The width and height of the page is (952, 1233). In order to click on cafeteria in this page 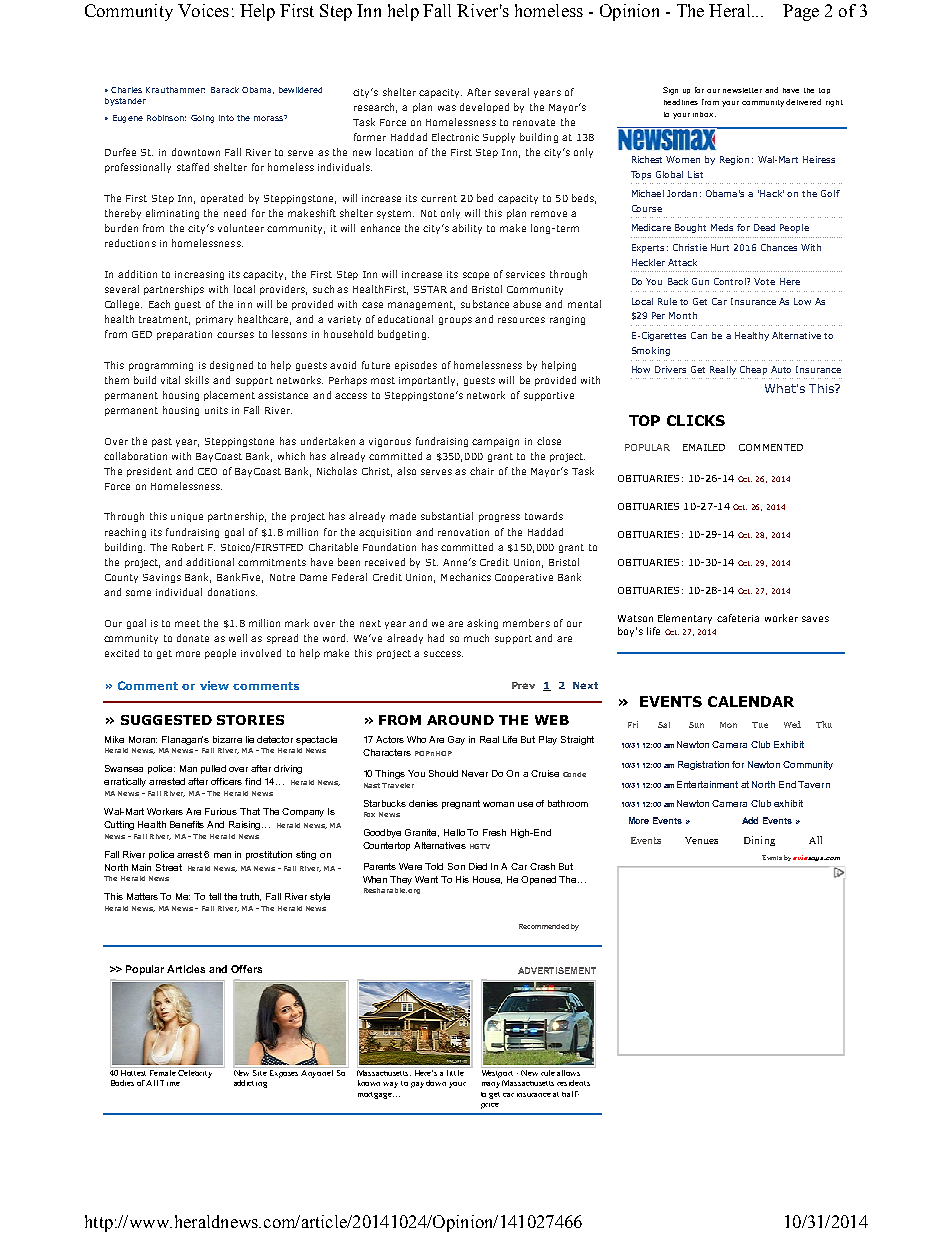, I will do `click(738, 618)`.
